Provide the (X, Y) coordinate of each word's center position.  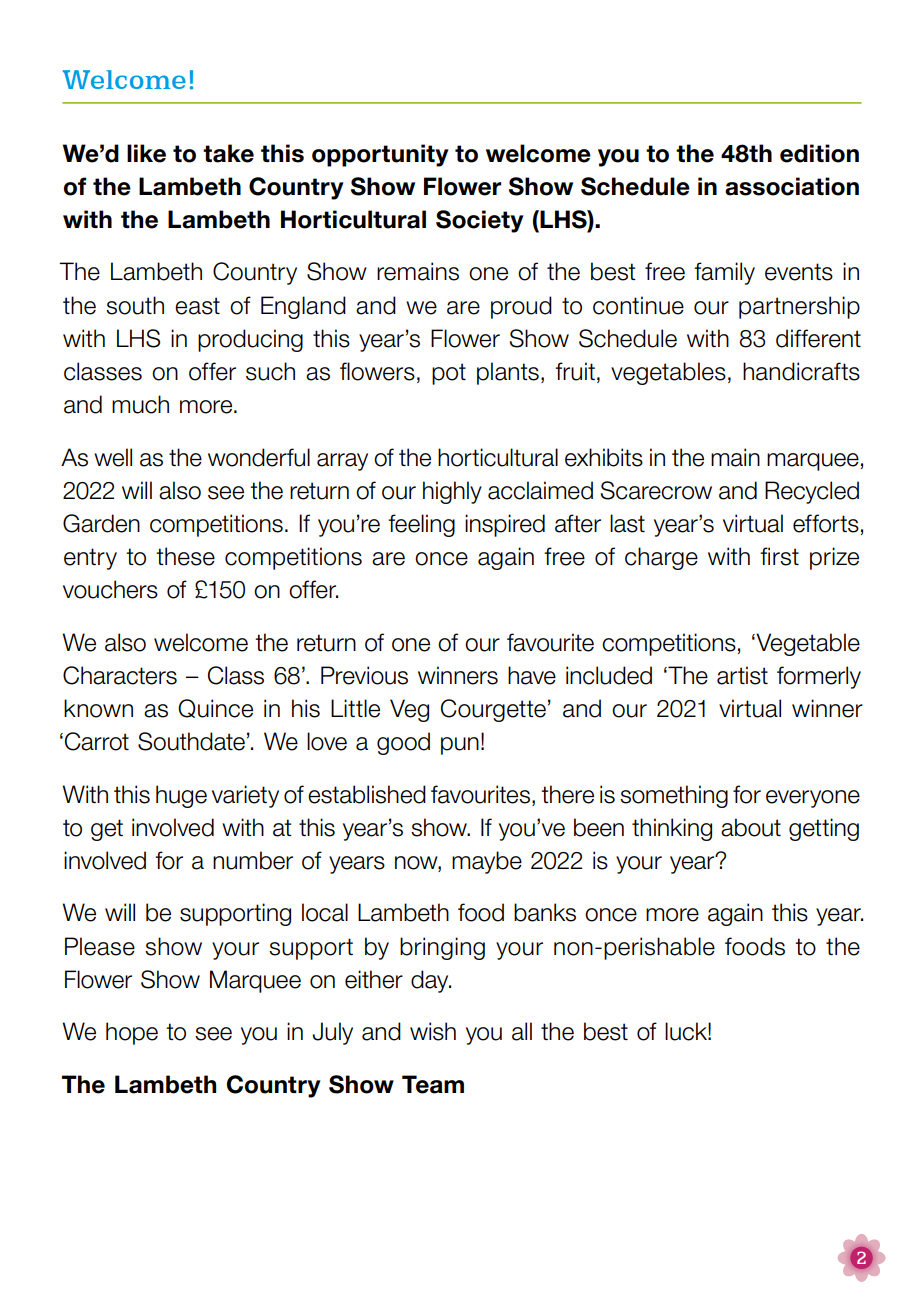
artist (742, 675)
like (146, 153)
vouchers (110, 589)
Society (479, 221)
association (792, 186)
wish (433, 1031)
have (532, 675)
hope (132, 1033)
